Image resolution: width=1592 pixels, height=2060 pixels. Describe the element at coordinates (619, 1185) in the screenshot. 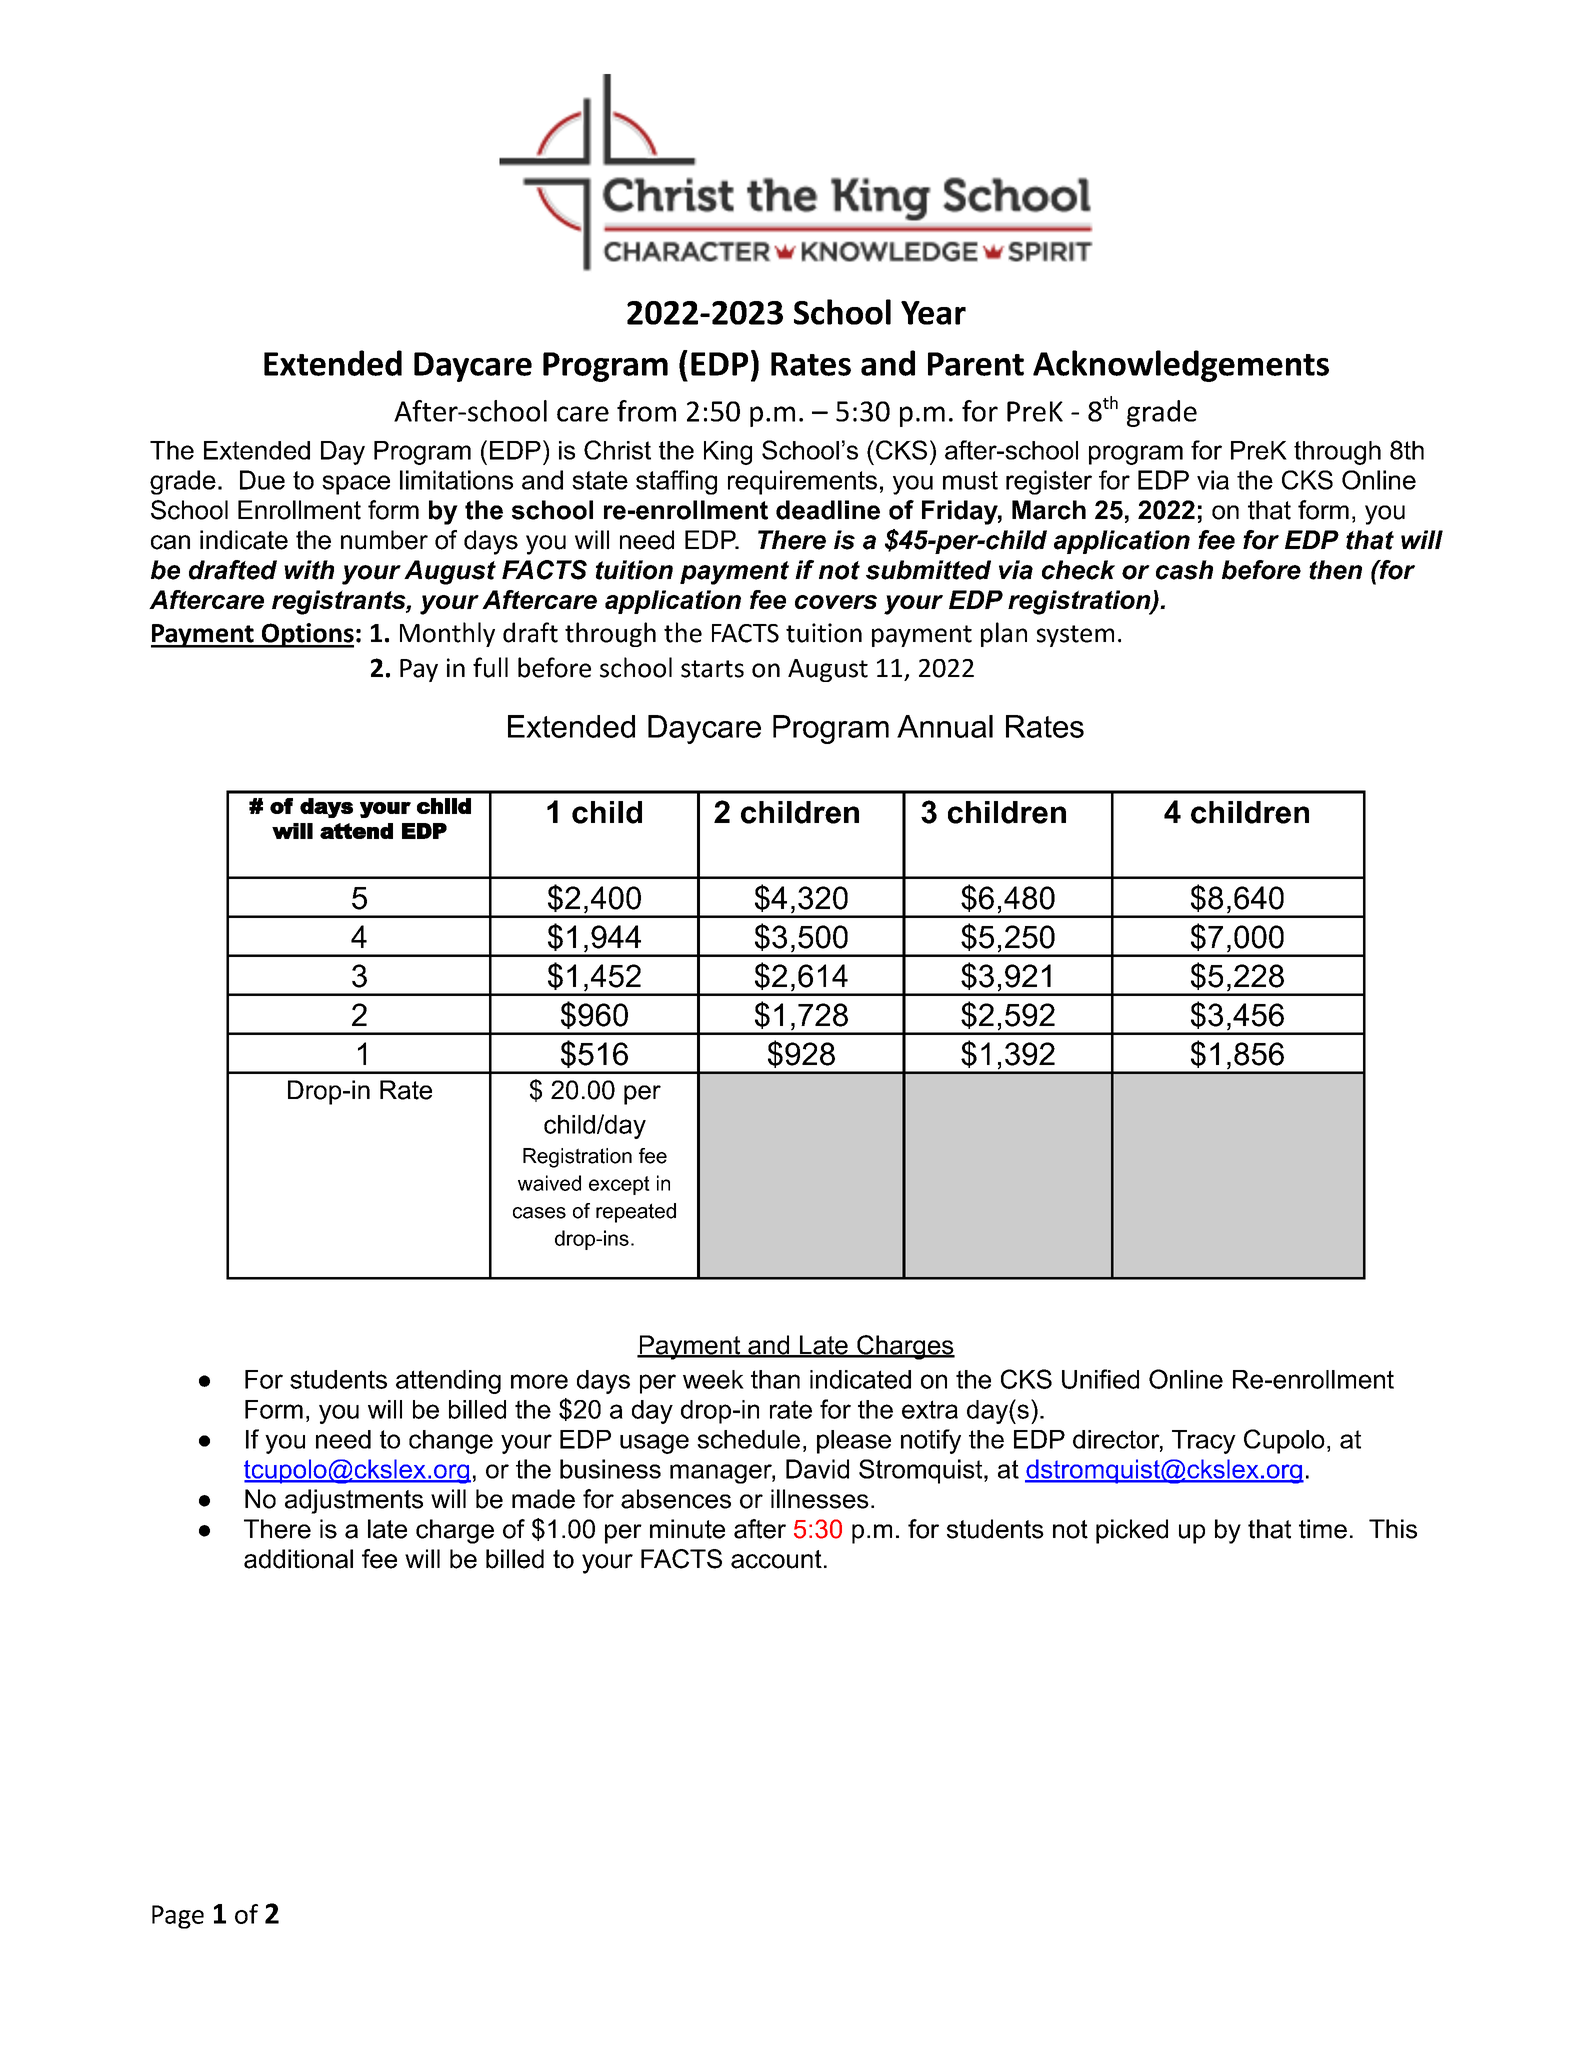

I see `except` at that location.
